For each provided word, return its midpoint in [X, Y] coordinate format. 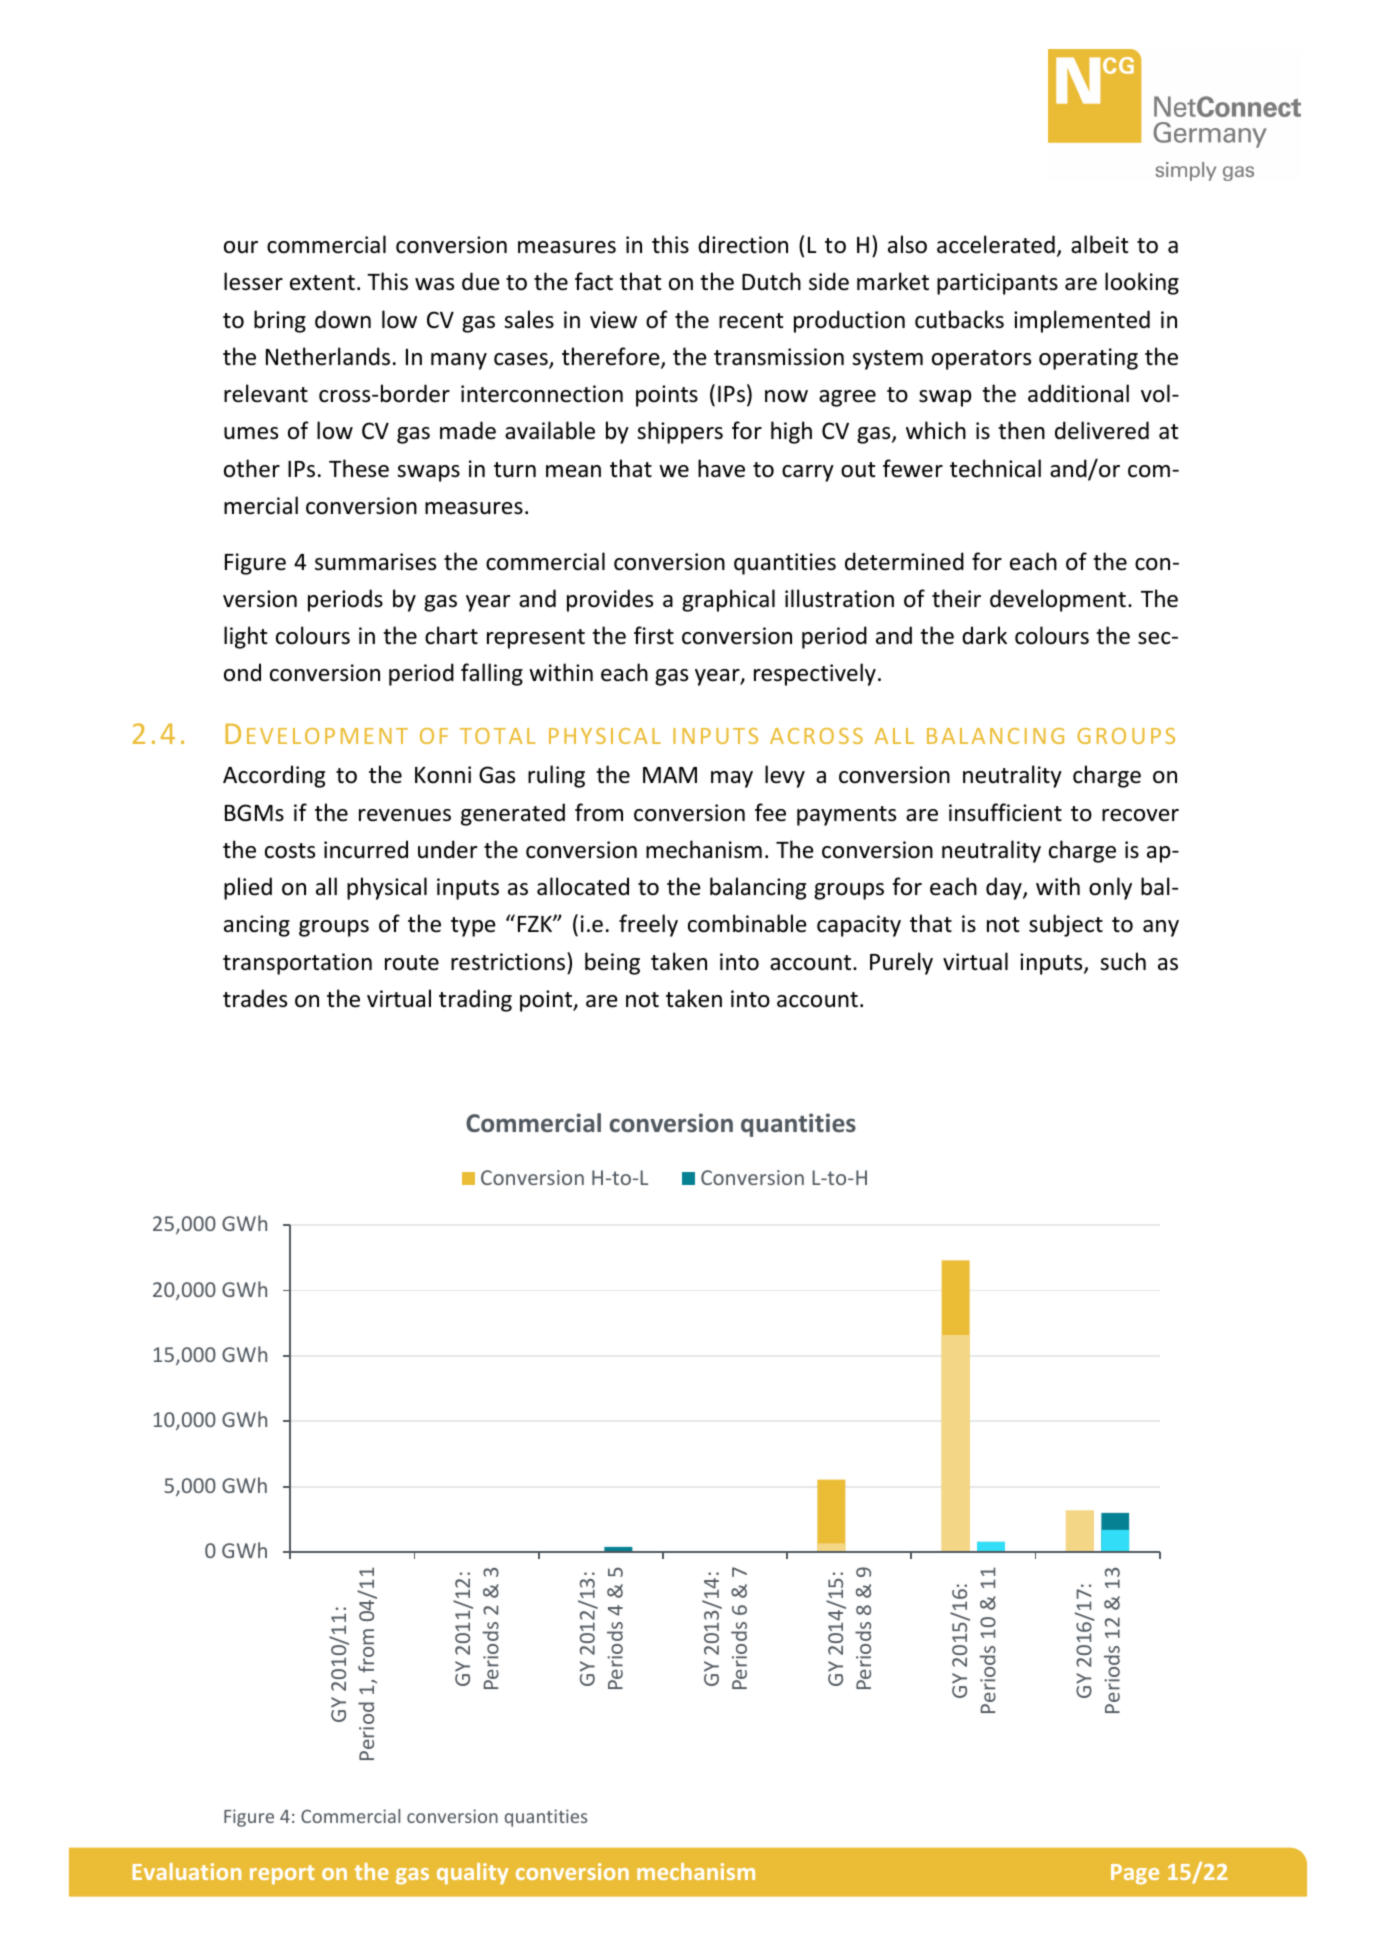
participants [997, 284]
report [282, 1875]
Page [1135, 1874]
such [1123, 961]
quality [472, 1874]
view [613, 320]
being [612, 963]
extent [322, 283]
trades [255, 998]
